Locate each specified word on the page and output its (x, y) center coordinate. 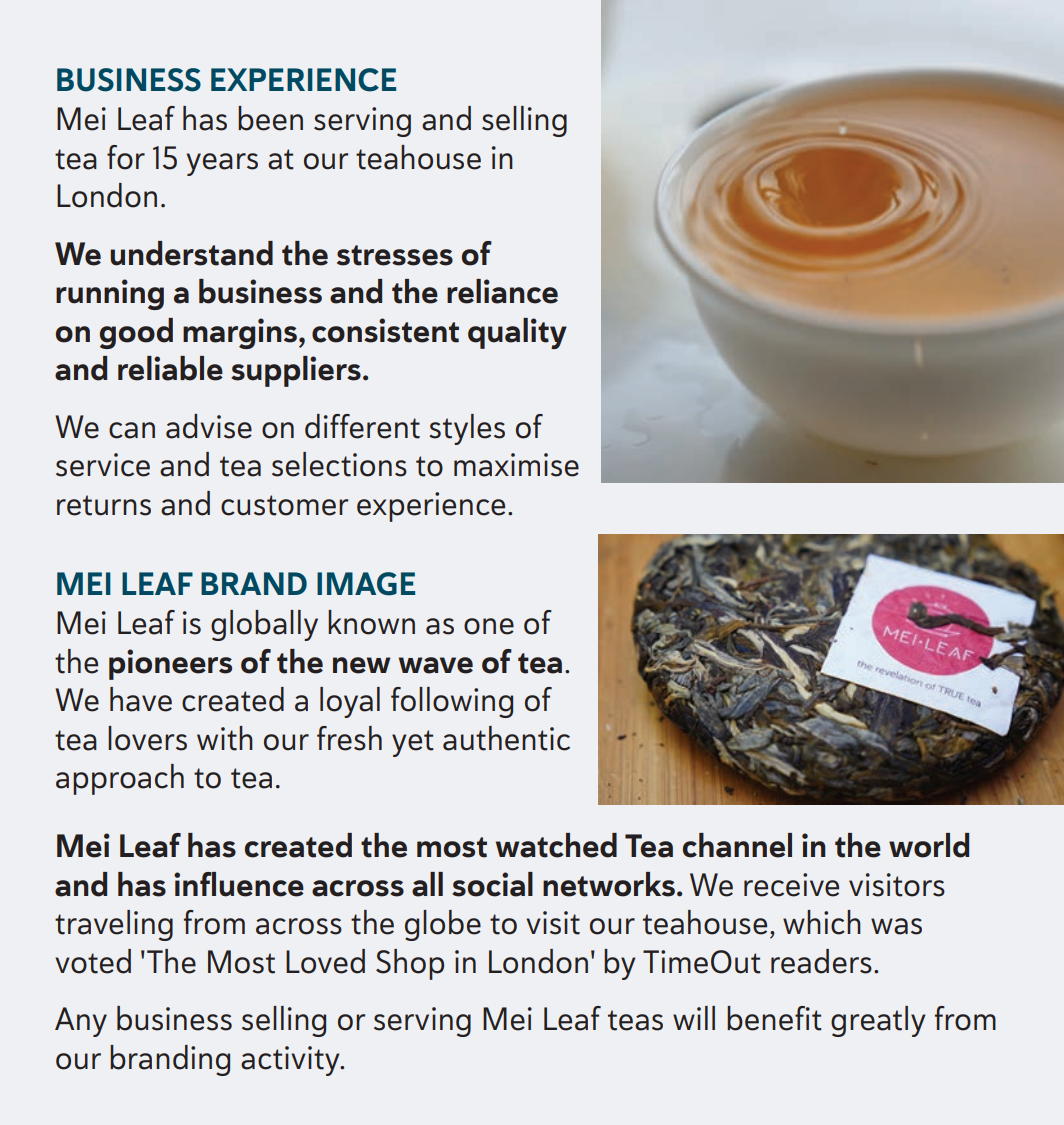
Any (81, 1022)
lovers (147, 738)
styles (467, 429)
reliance (502, 291)
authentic (506, 738)
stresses (395, 255)
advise (209, 426)
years (222, 164)
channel (737, 845)
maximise (516, 465)
